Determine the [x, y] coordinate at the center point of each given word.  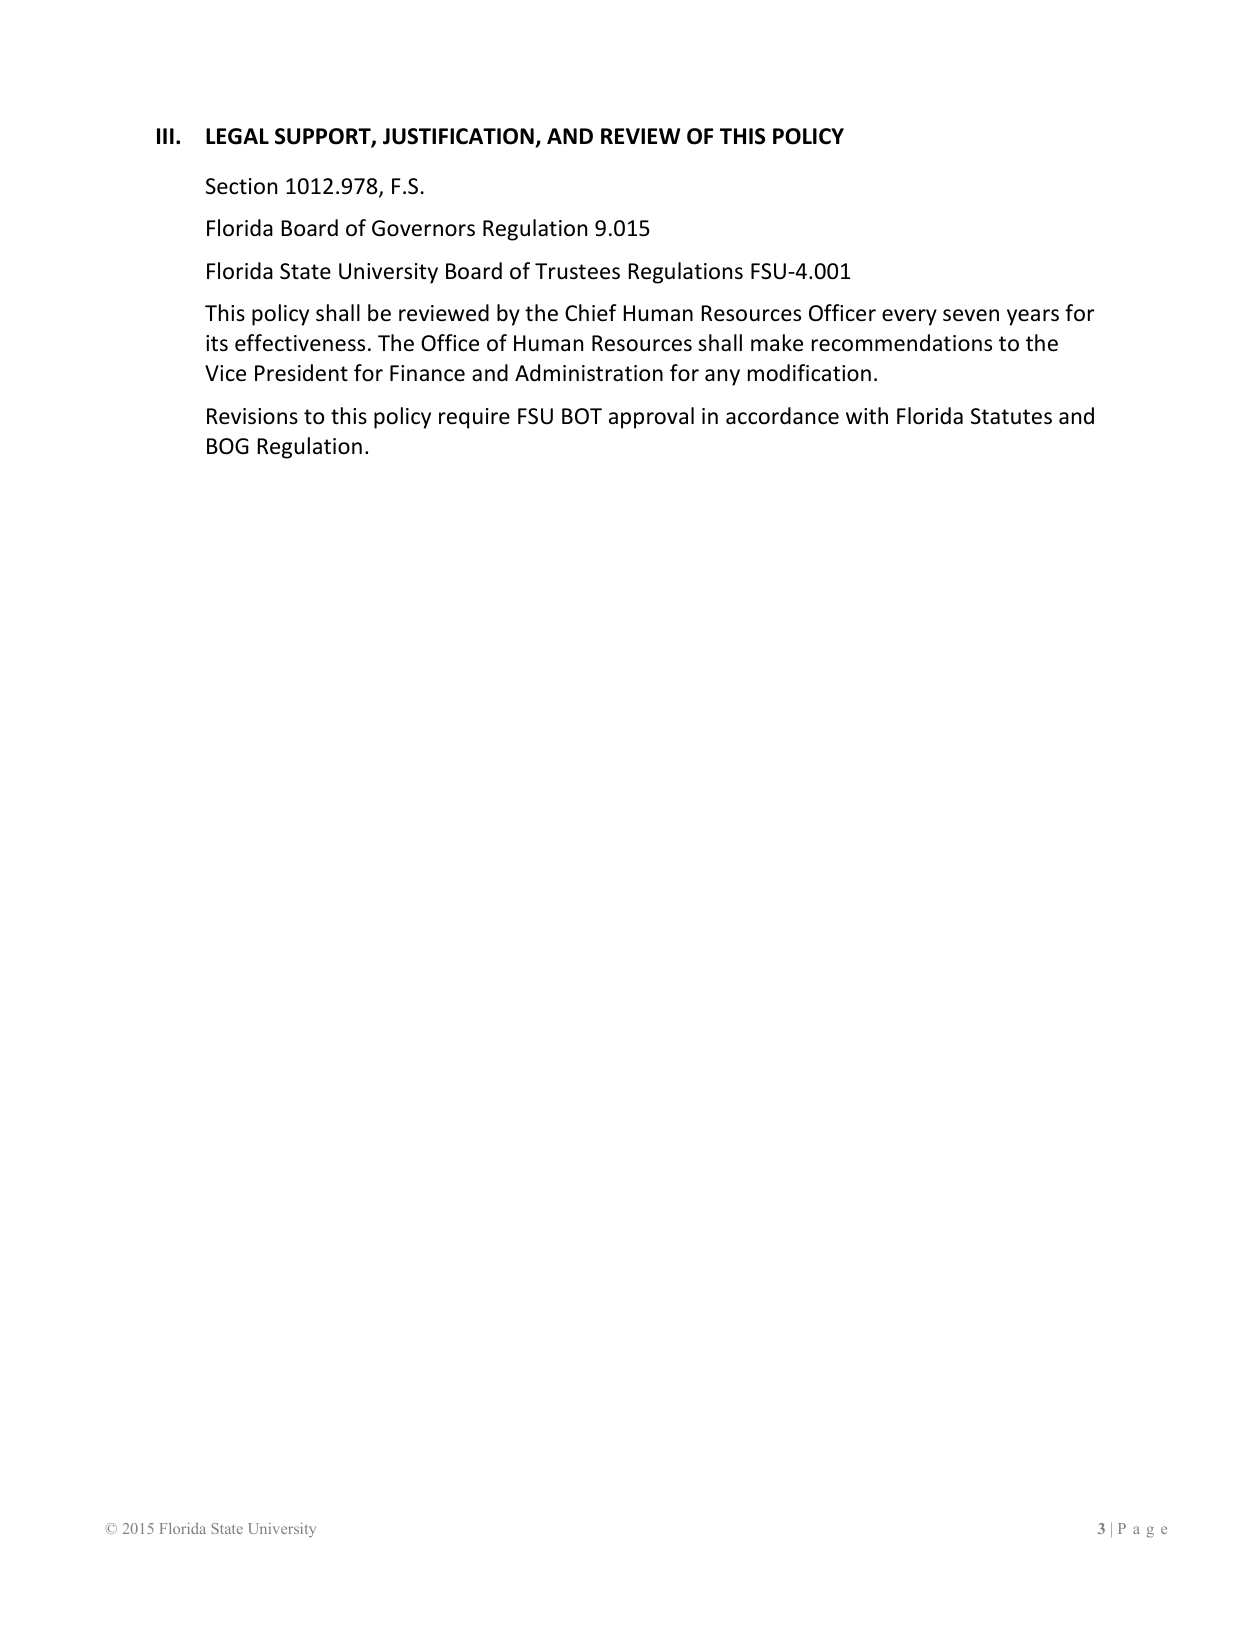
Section [241, 186]
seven [971, 315]
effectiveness [300, 343]
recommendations [902, 343]
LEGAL [237, 136]
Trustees [577, 271]
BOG [228, 446]
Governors [423, 228]
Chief [591, 313]
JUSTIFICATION [458, 136]
